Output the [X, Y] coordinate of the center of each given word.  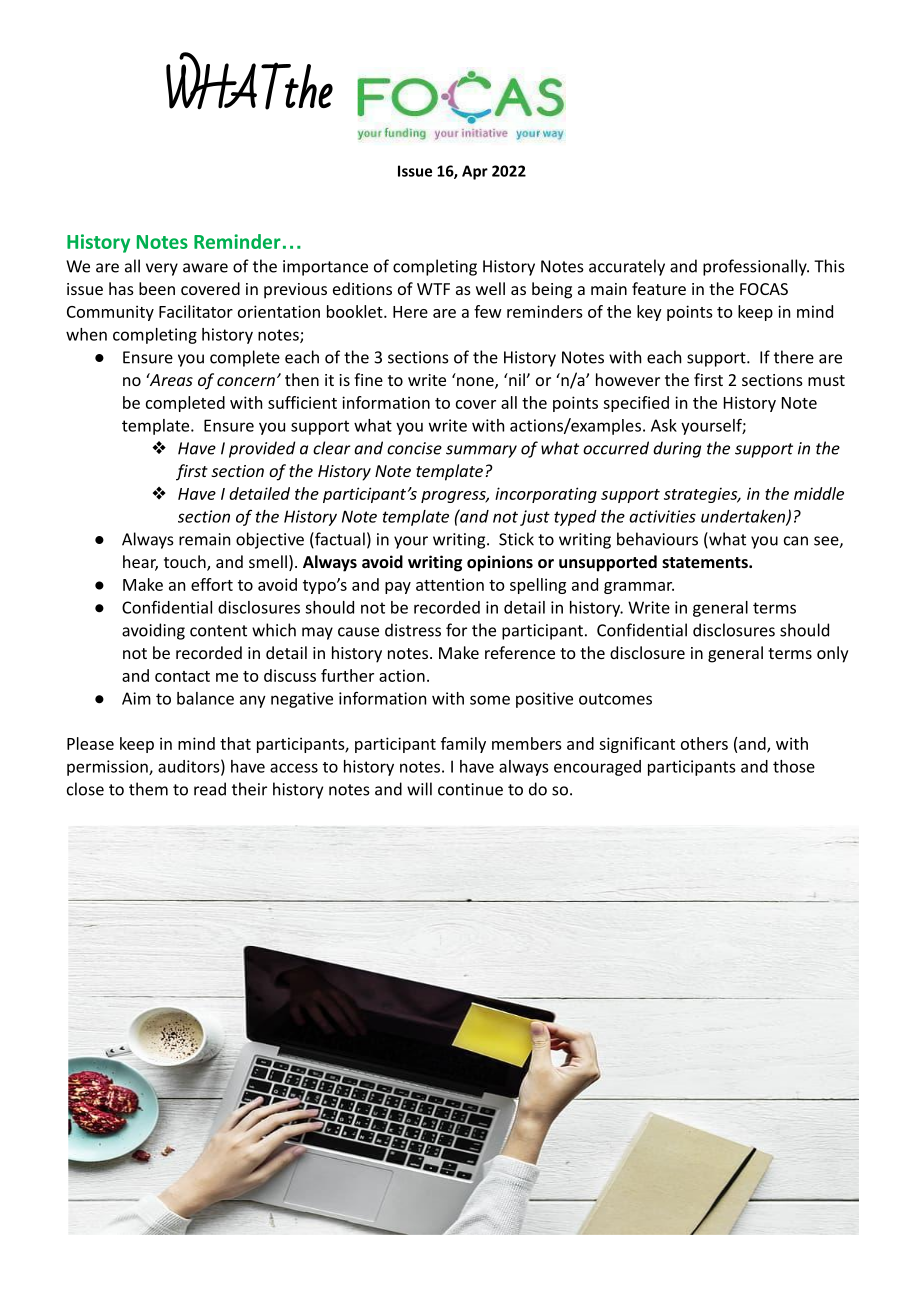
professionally [756, 267]
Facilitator [196, 311]
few [488, 311]
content [218, 631]
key [649, 313]
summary [481, 451]
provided [262, 449]
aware [205, 268]
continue [470, 789]
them [148, 789]
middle [819, 493]
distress [413, 630]
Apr [475, 172]
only [833, 654]
